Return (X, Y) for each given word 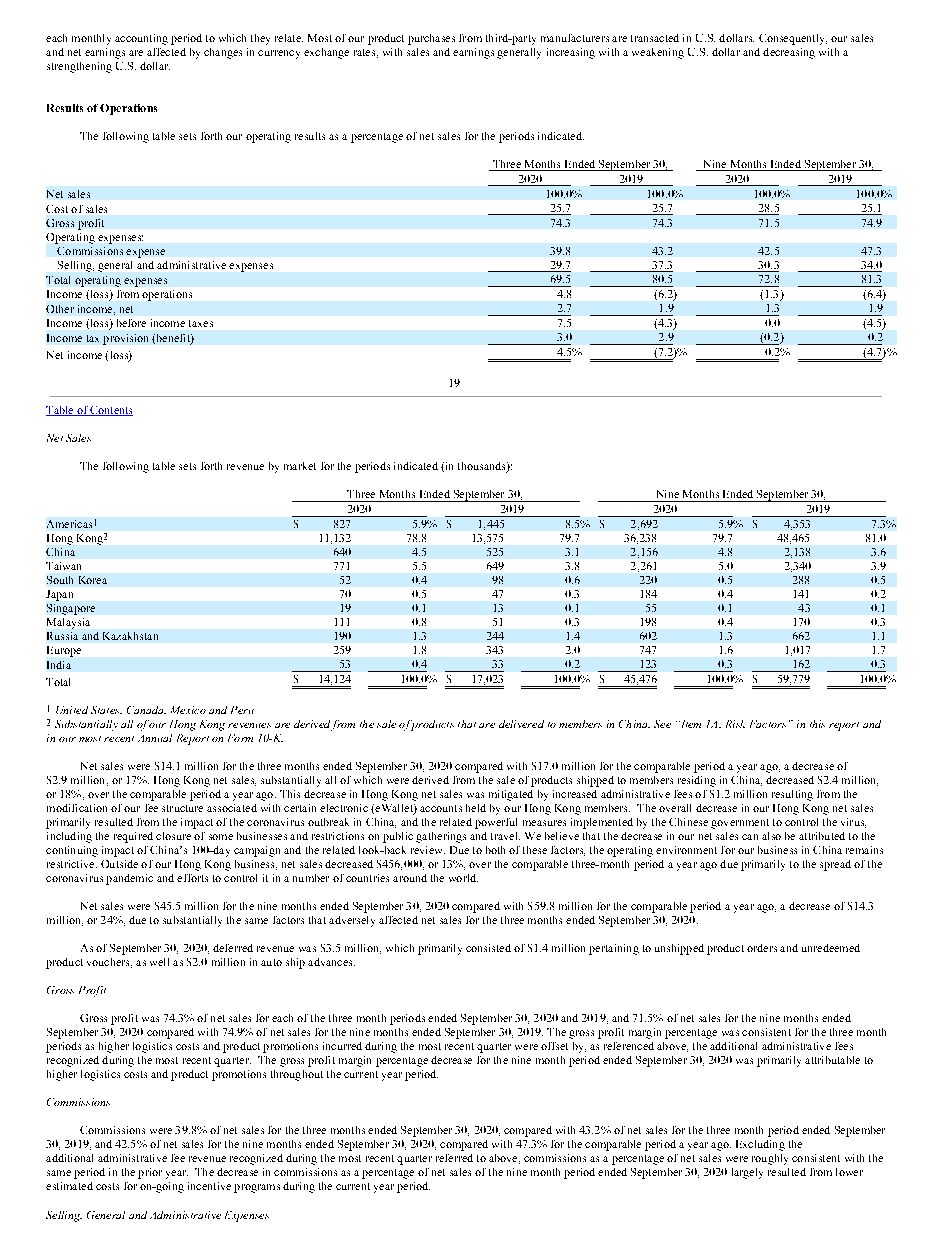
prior (150, 1173)
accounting (141, 39)
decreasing (789, 53)
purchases (431, 39)
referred (454, 1158)
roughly (770, 1159)
